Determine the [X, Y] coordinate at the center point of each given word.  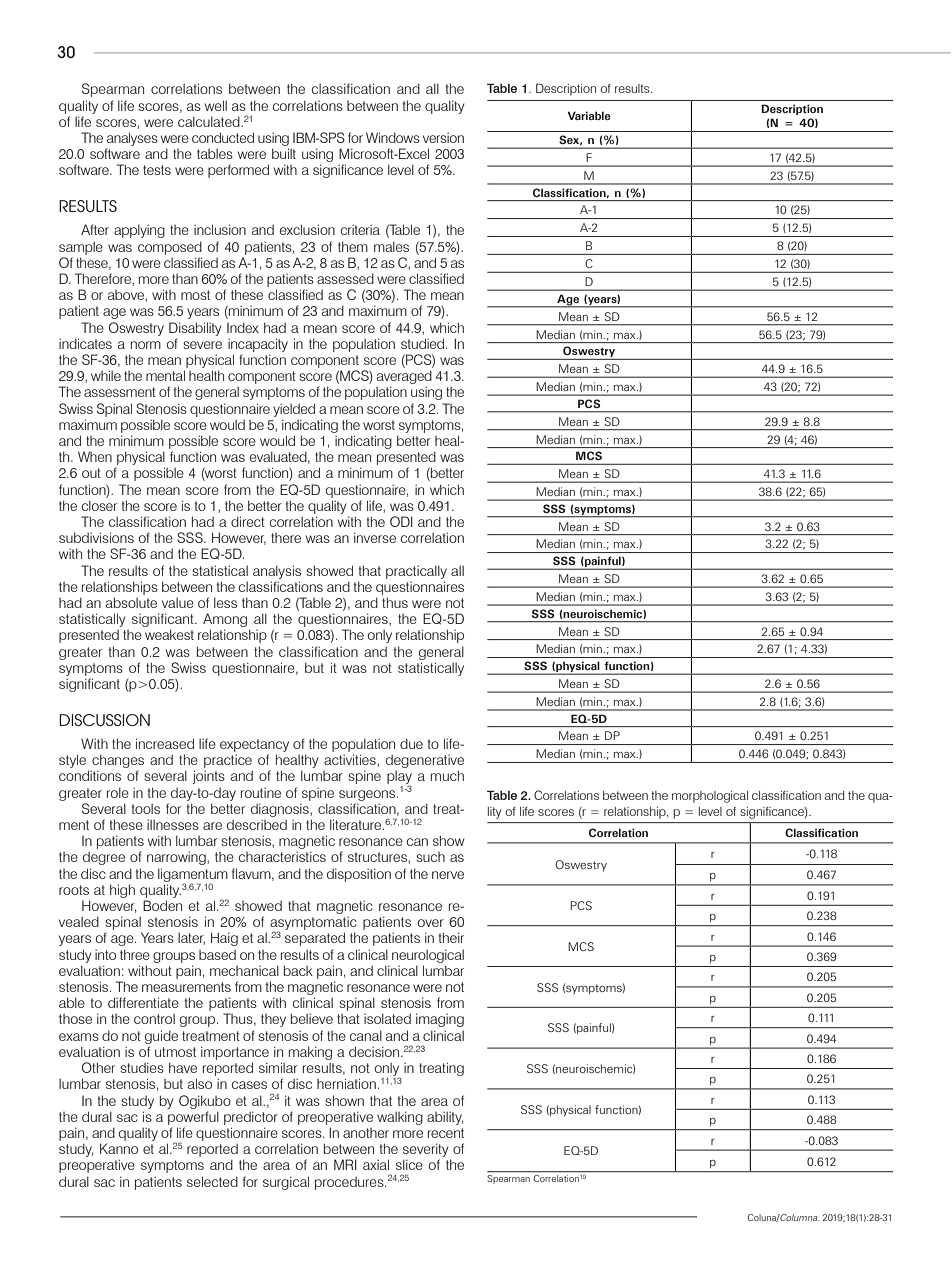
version [443, 138]
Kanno [119, 1148]
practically [416, 572]
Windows [393, 137]
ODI [401, 521]
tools [145, 809]
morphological [710, 797]
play [399, 779]
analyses [132, 140]
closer [99, 505]
